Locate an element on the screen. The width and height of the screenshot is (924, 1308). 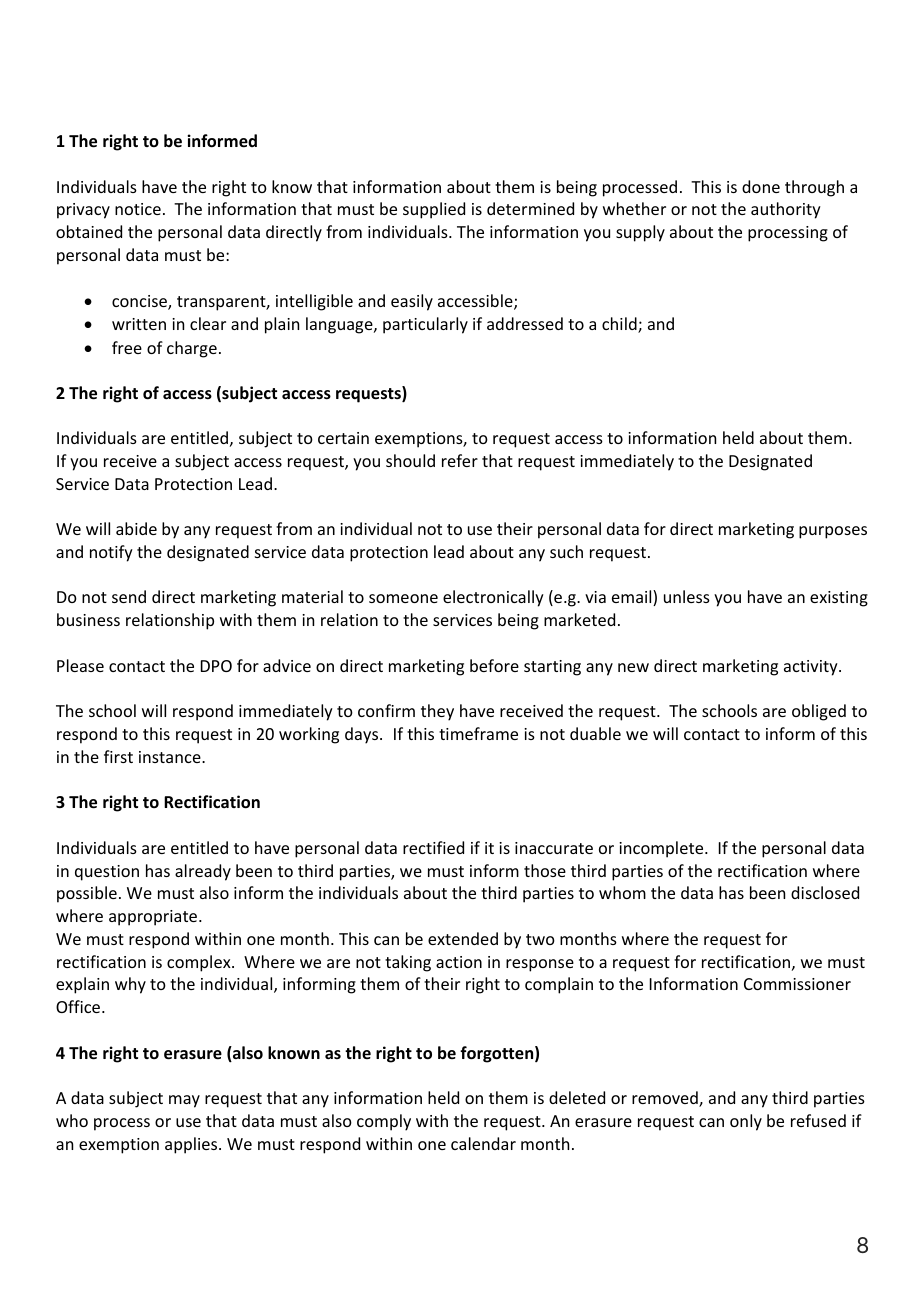
supplied is located at coordinates (434, 210).
